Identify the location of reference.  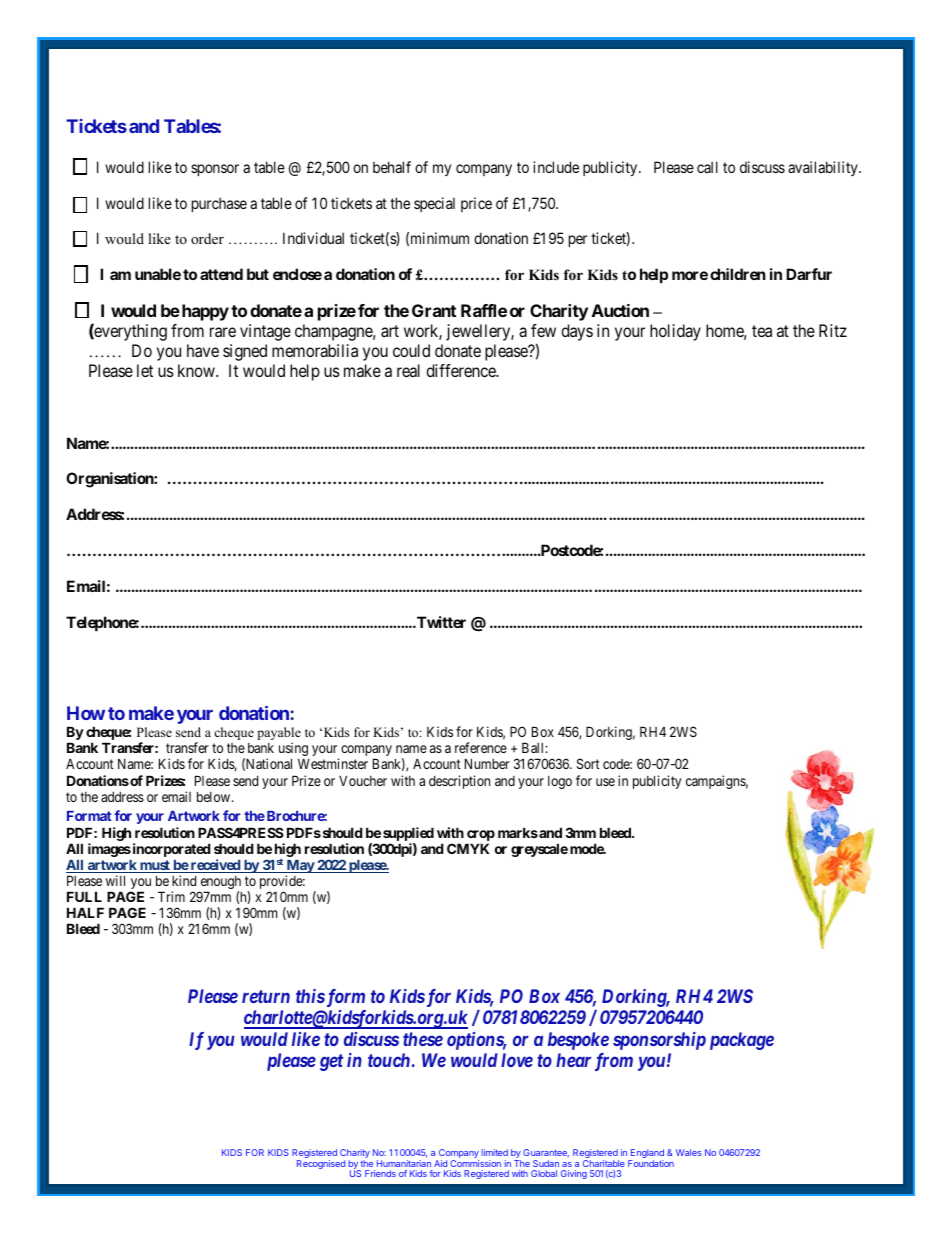
(481, 747).
